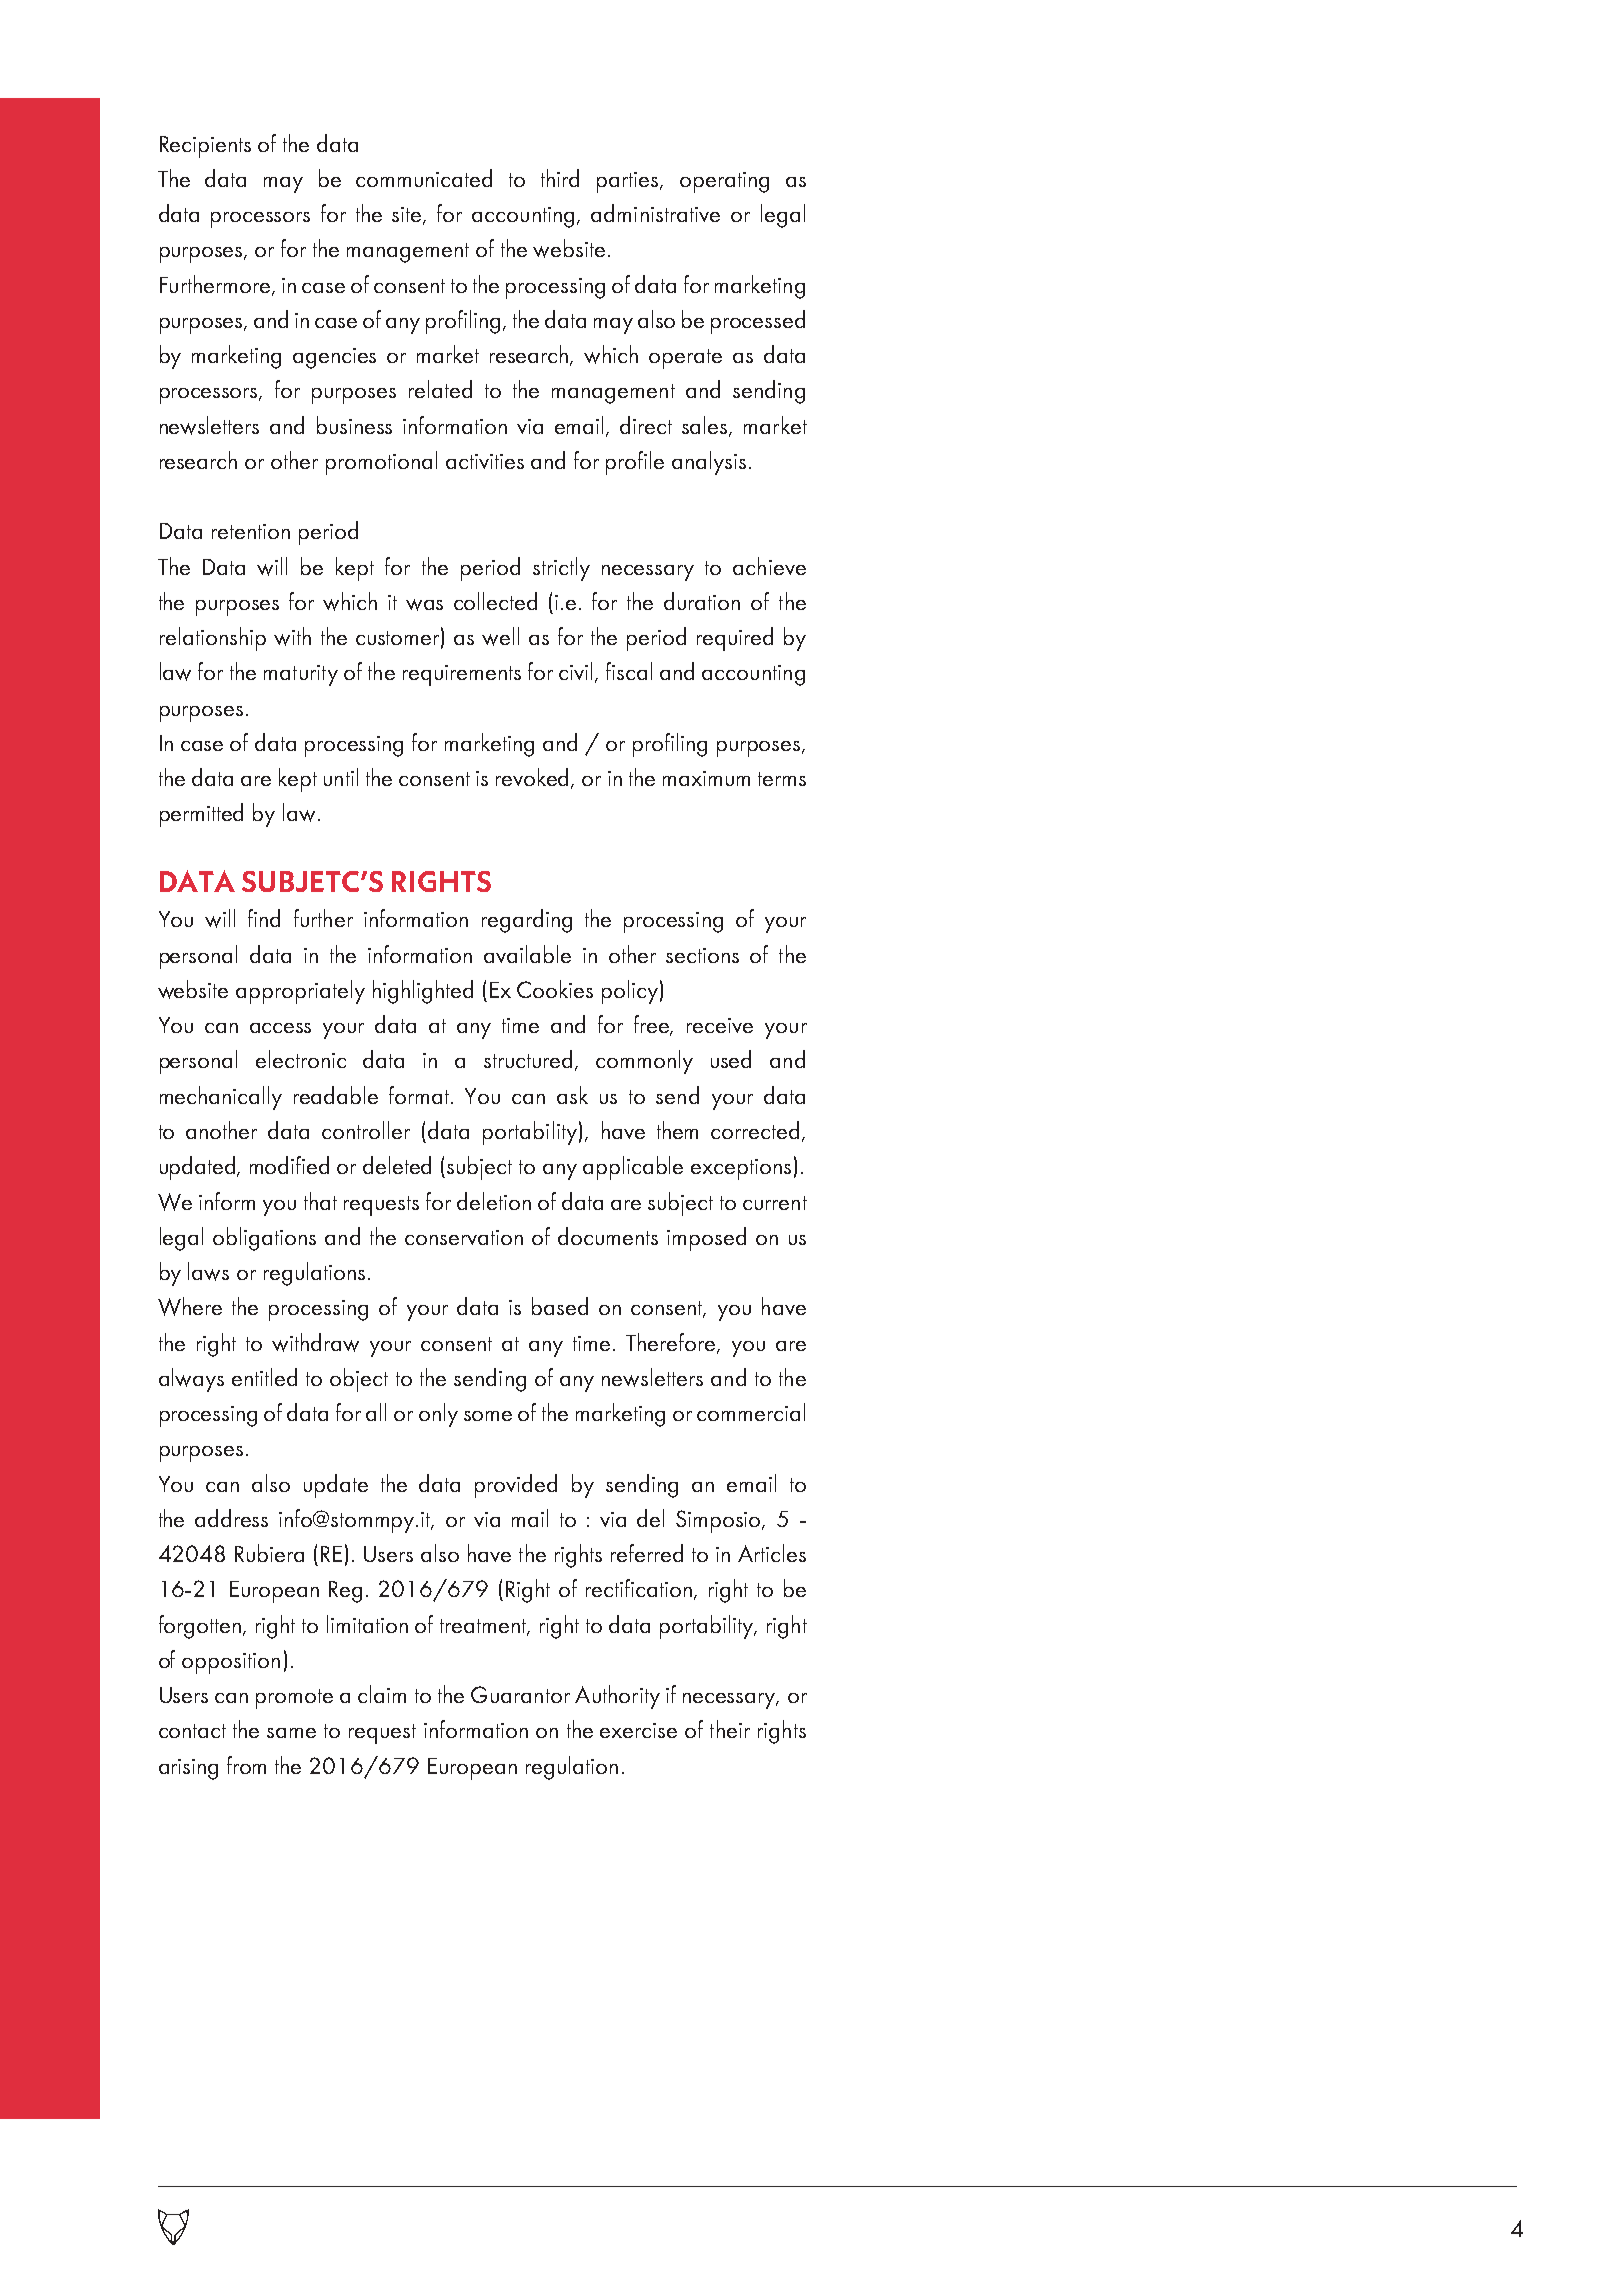 Image resolution: width=1615 pixels, height=2284 pixels. What do you see at coordinates (221, 1098) in the image?
I see `mechanically` at bounding box center [221, 1098].
